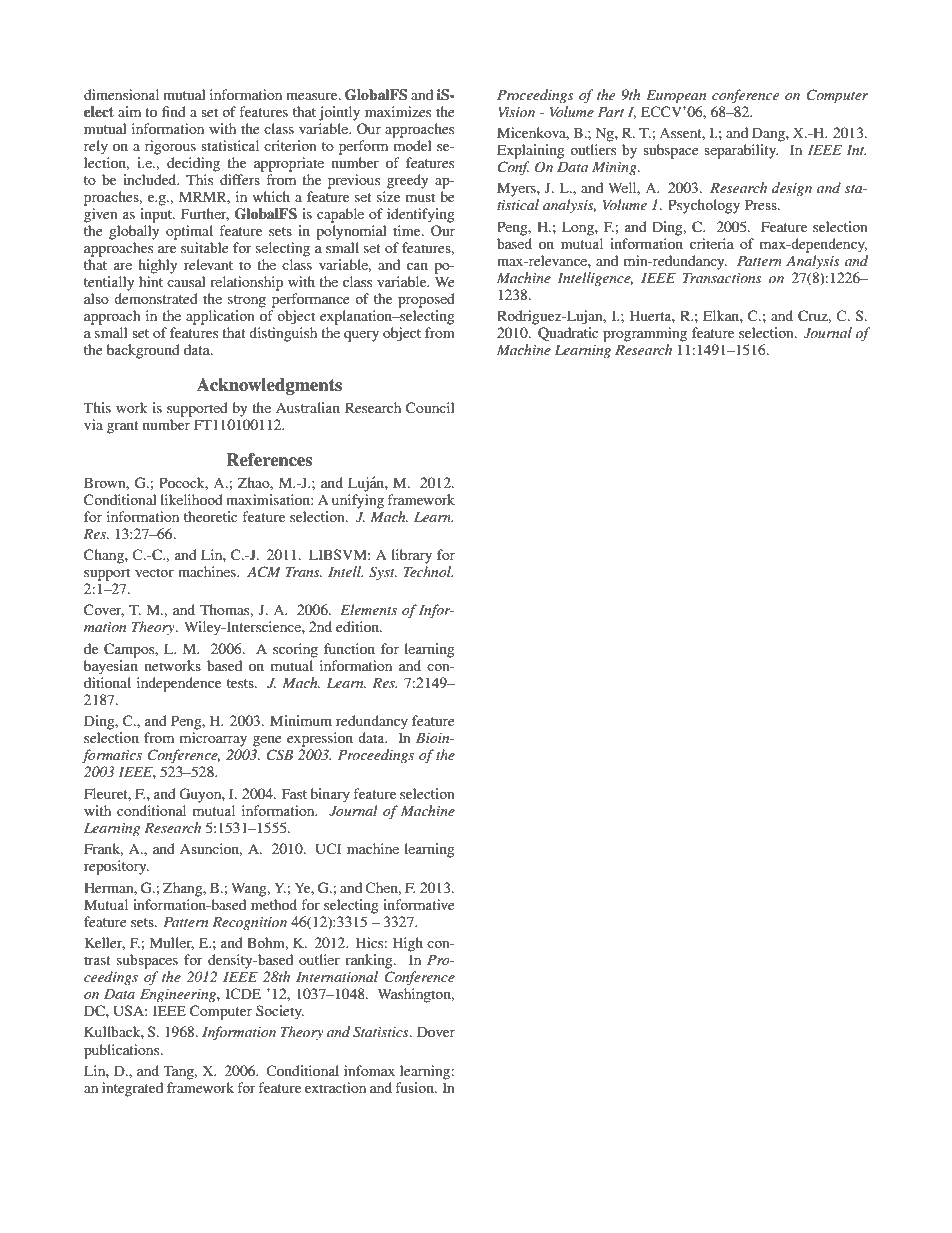  What do you see at coordinates (415, 1087) in the image?
I see `fusion` at bounding box center [415, 1087].
